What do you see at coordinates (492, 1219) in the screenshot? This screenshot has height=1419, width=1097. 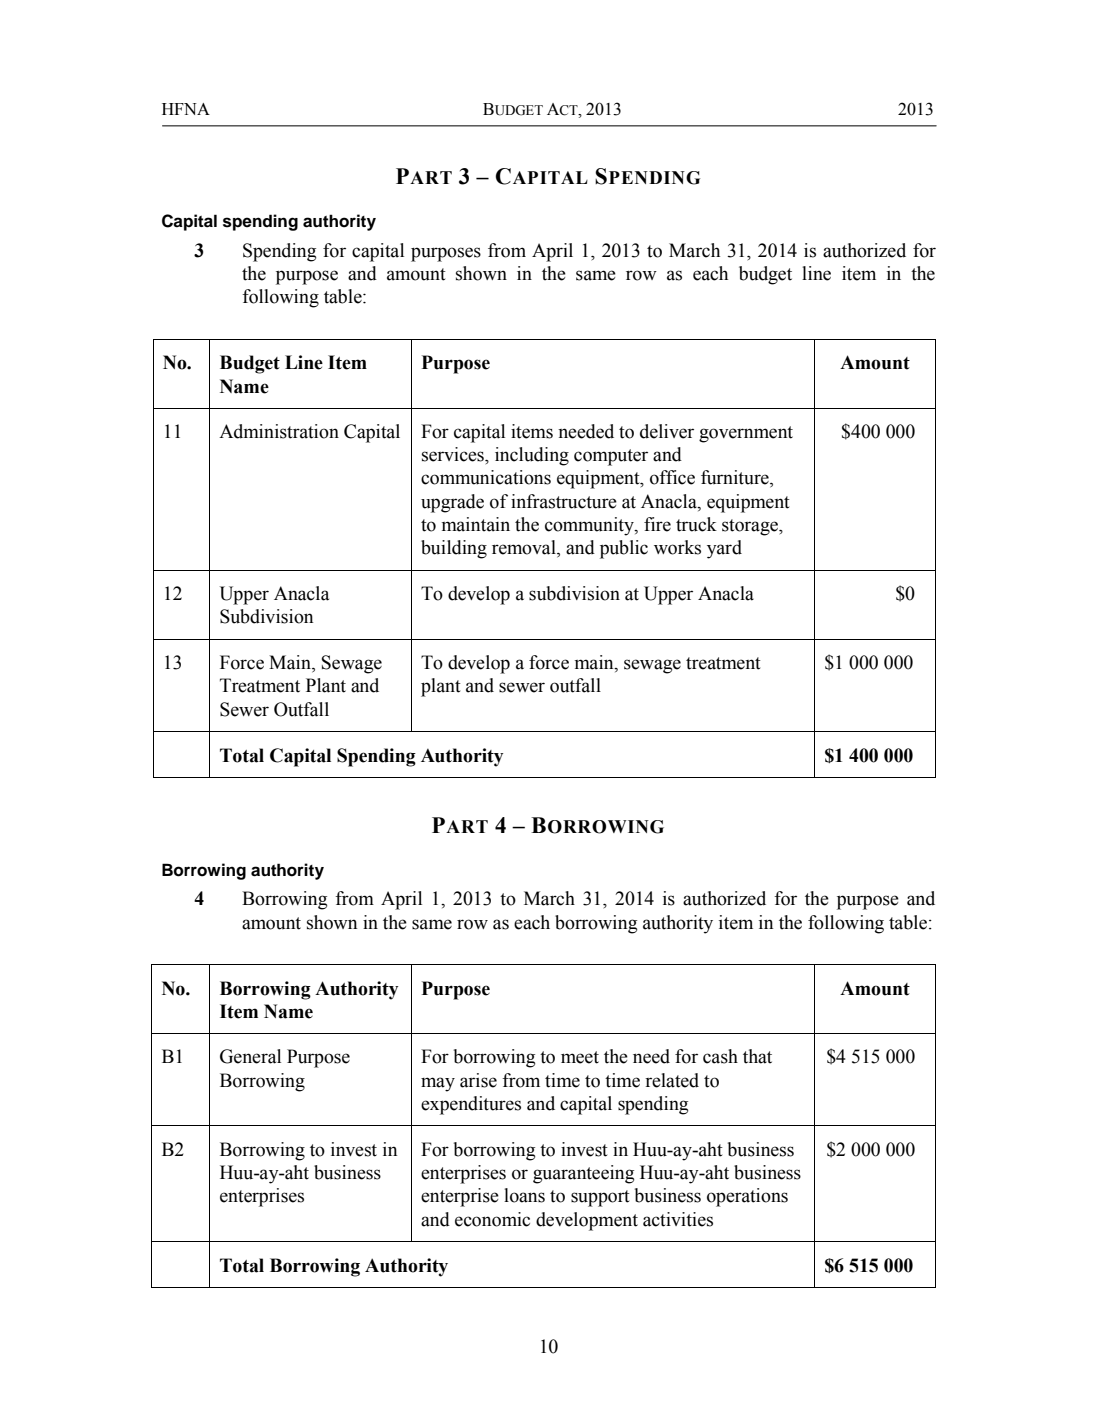 I see `economic` at bounding box center [492, 1219].
